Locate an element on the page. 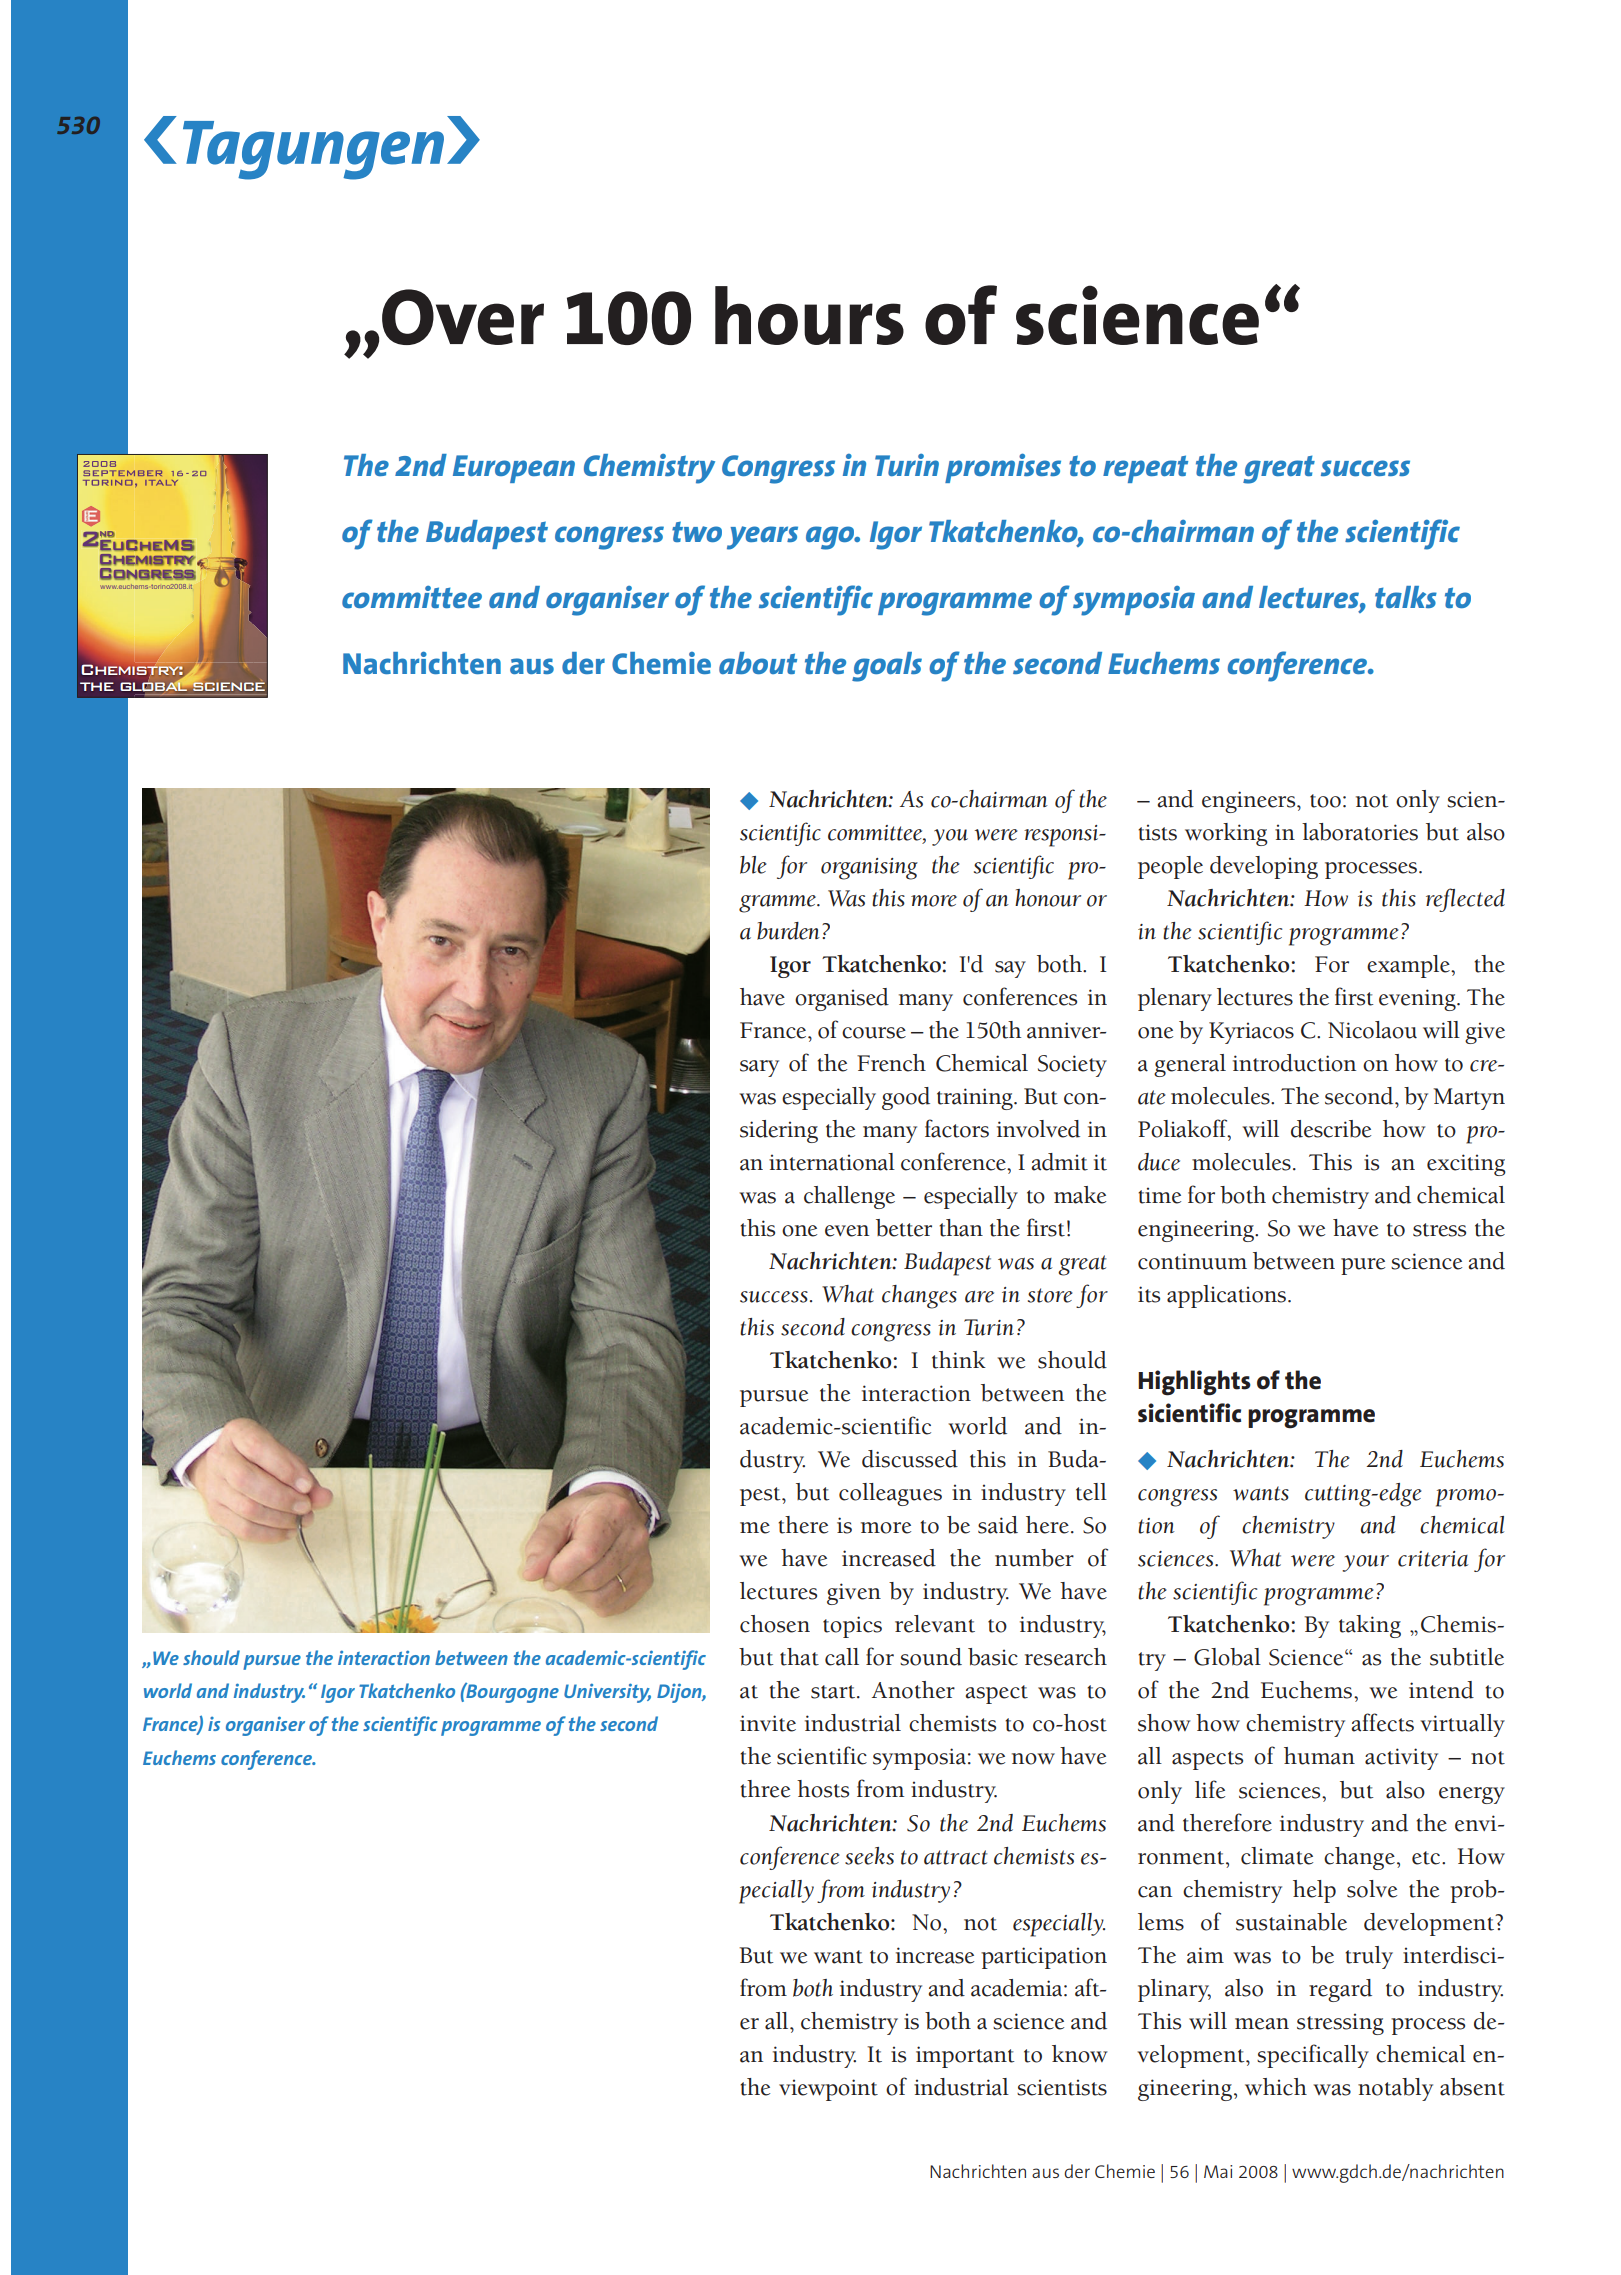 Image resolution: width=1621 pixels, height=2275 pixels. too is located at coordinates (1325, 801).
